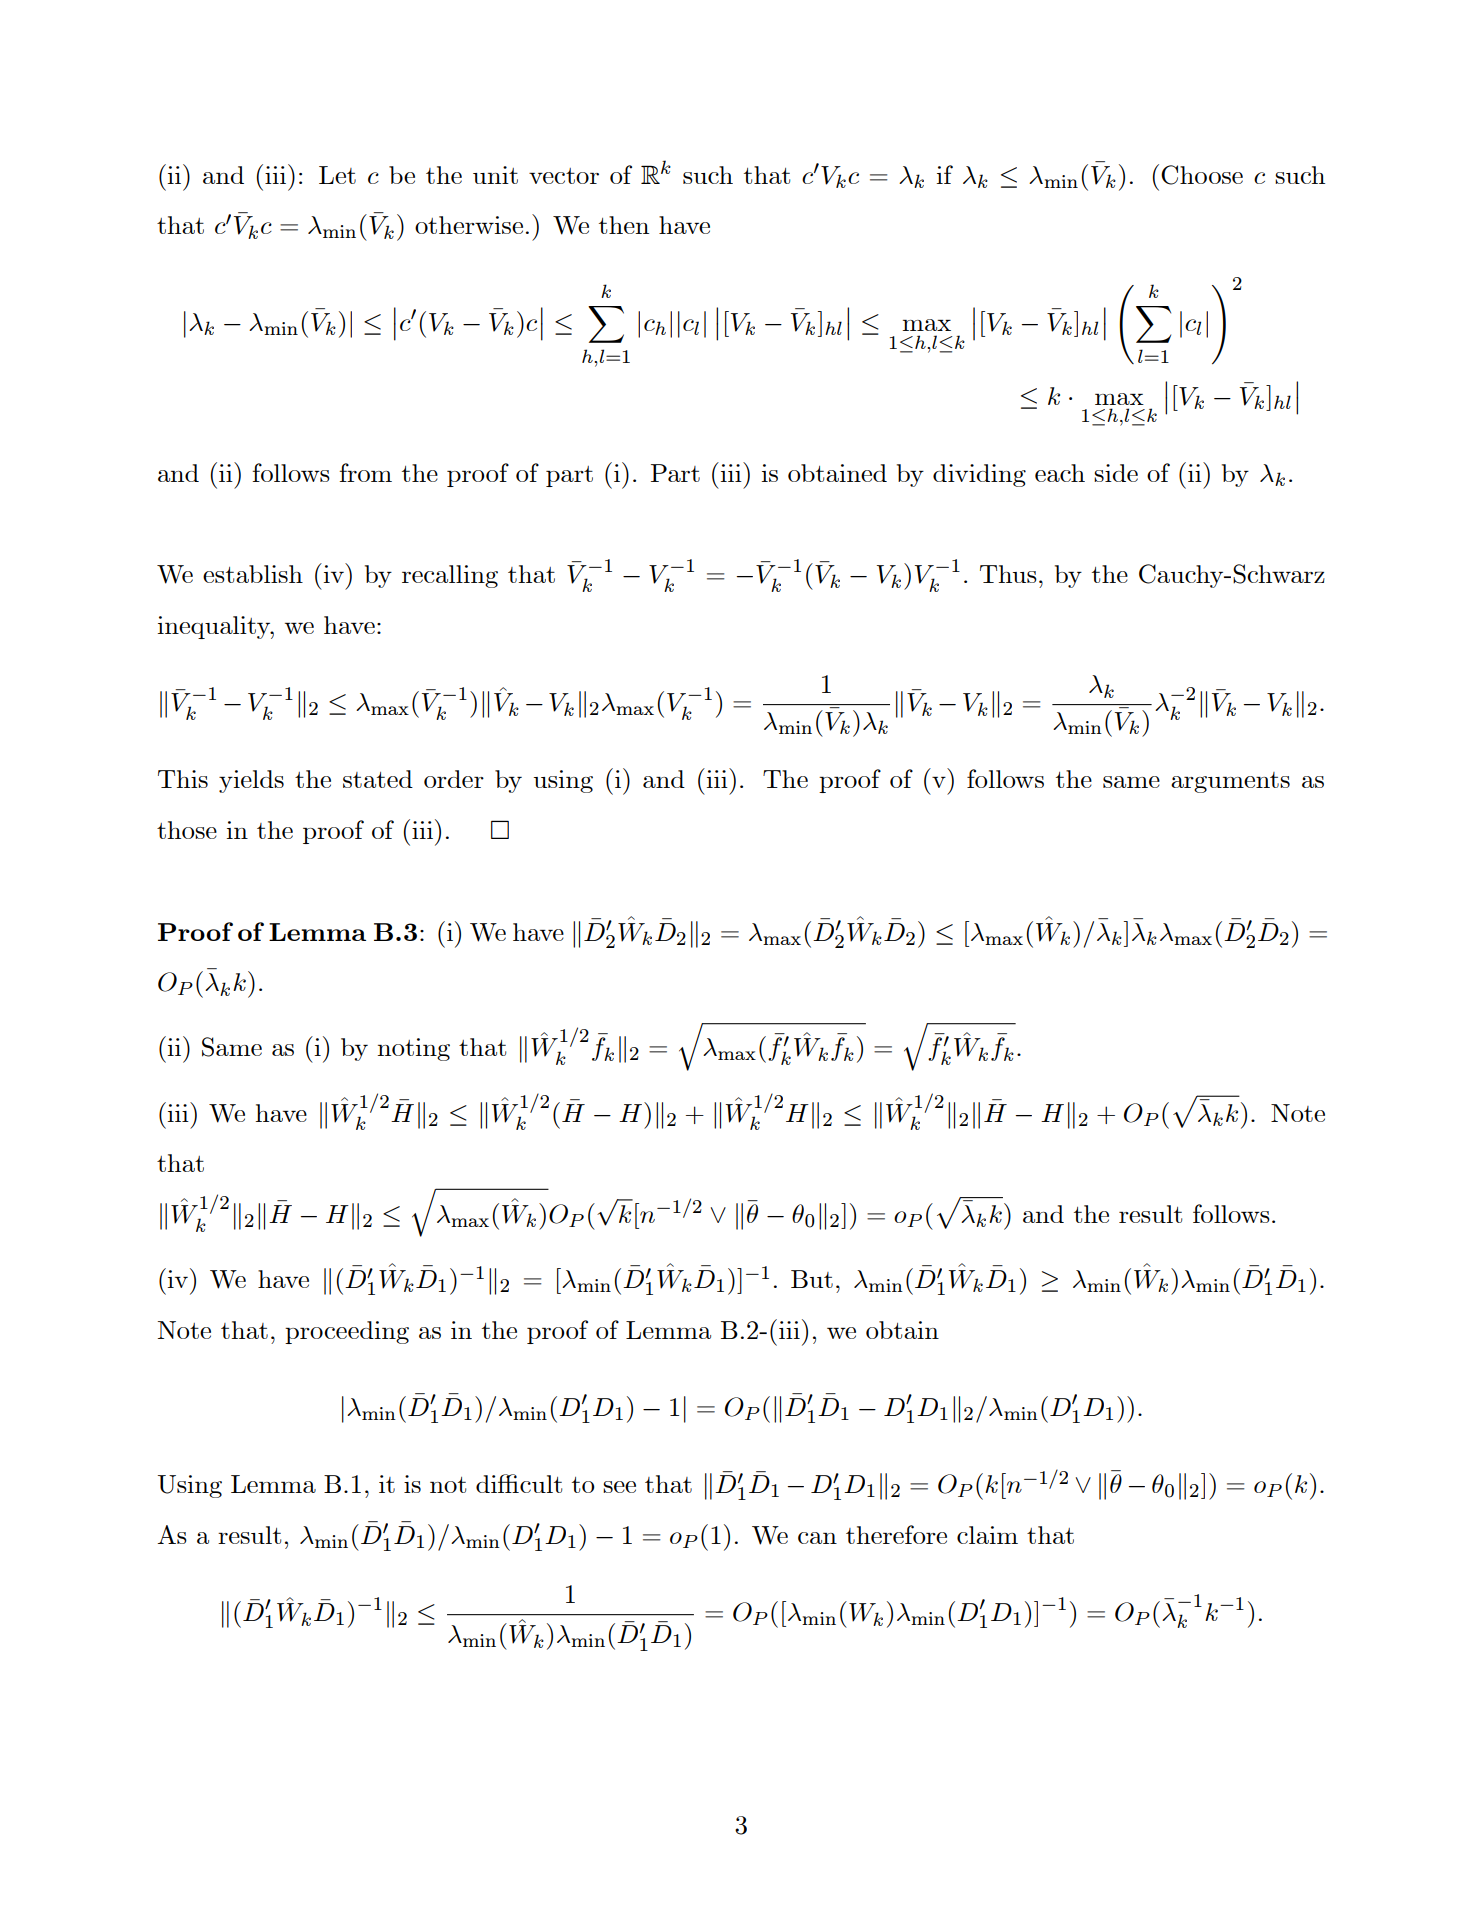 The width and height of the screenshot is (1483, 1919). What do you see at coordinates (413, 1049) in the screenshot?
I see `noting` at bounding box center [413, 1049].
